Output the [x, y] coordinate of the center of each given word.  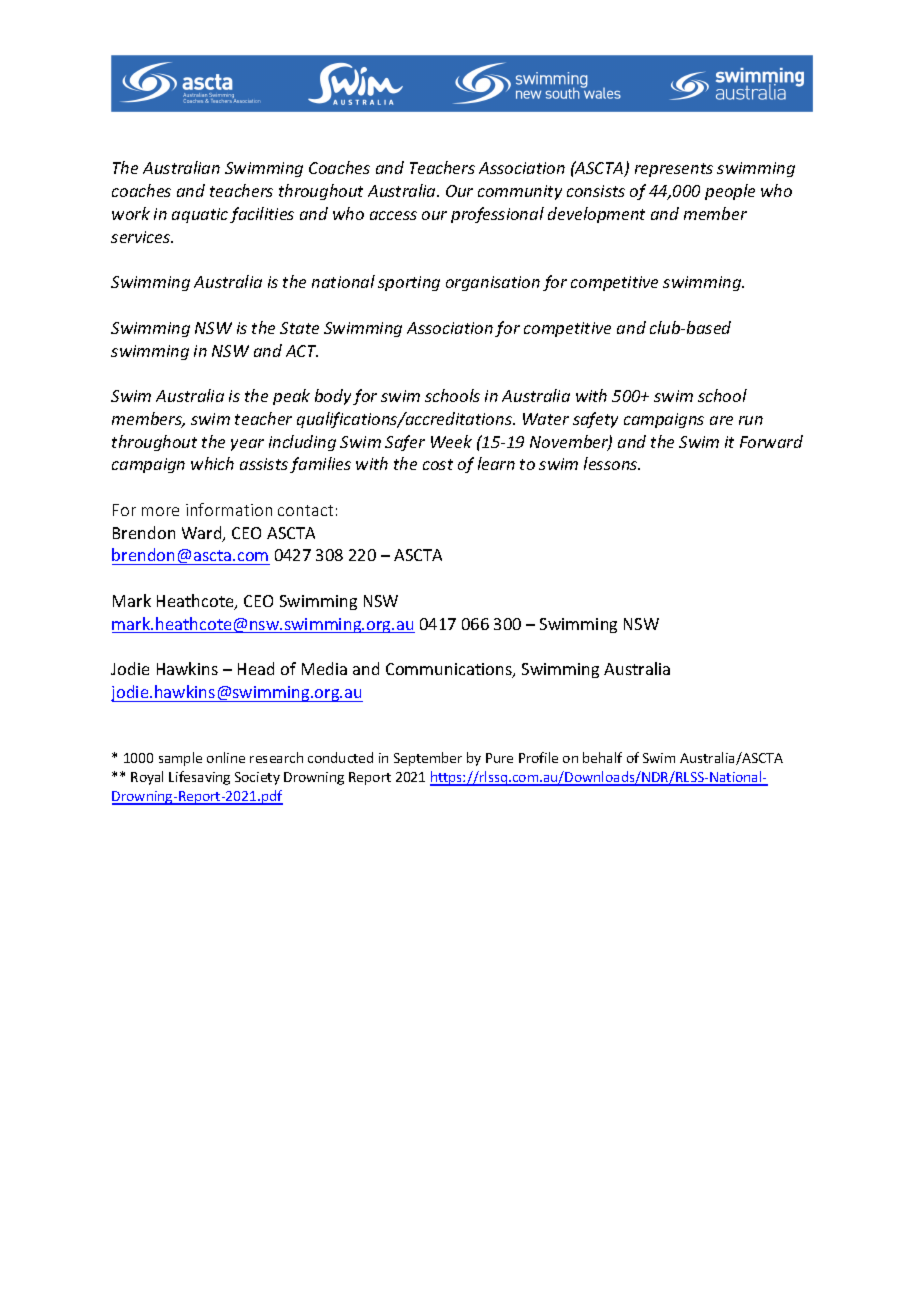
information [229, 509]
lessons [612, 463]
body [333, 397]
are [721, 420]
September [428, 759]
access [393, 215]
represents [674, 170]
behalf [602, 757]
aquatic [200, 215]
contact [305, 510]
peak [291, 397]
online [226, 757]
